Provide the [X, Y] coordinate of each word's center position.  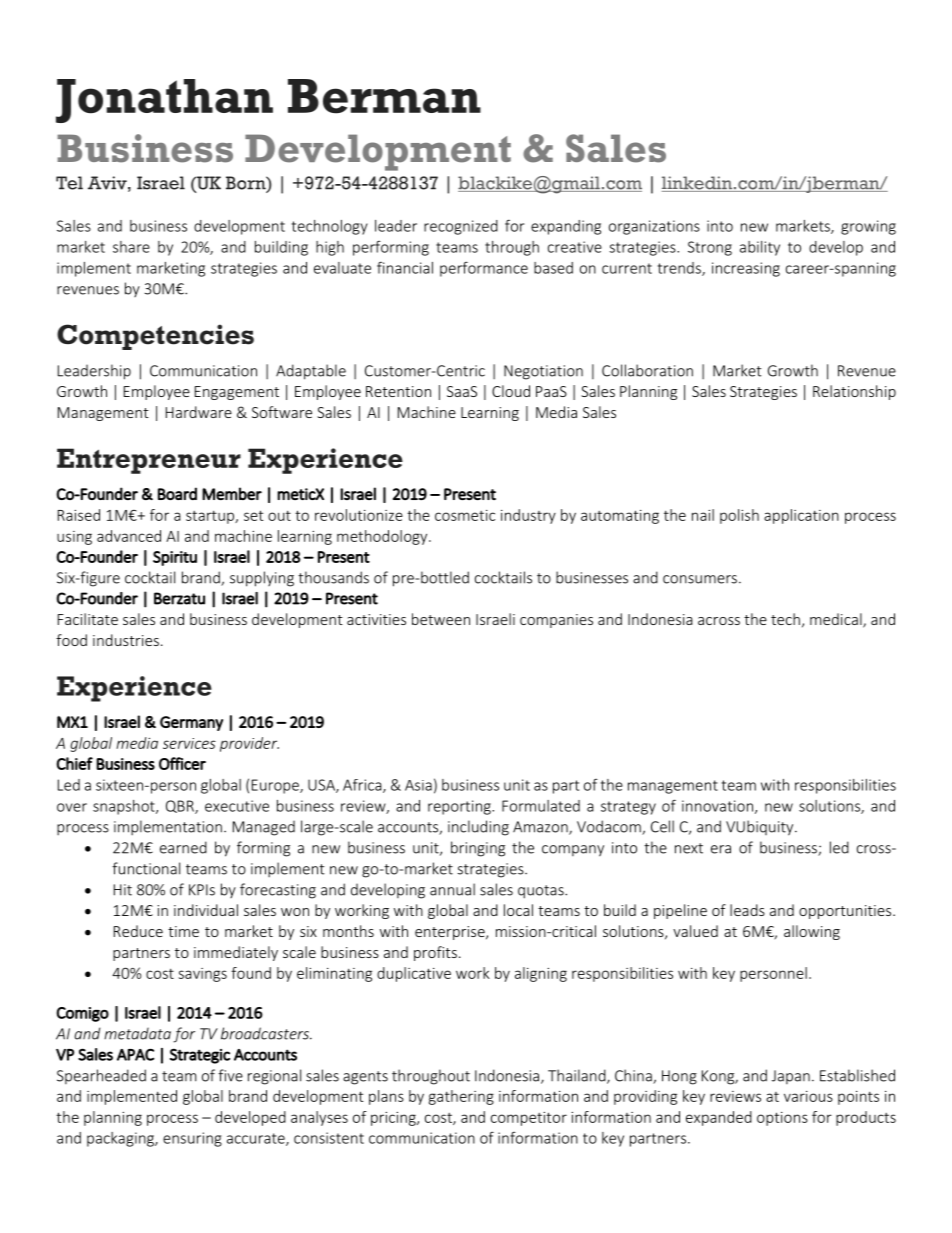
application [801, 516]
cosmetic [465, 515]
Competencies [155, 337]
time [183, 931]
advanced [129, 536]
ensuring [192, 1139]
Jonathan [164, 101]
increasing [746, 269]
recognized [461, 227]
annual [452, 889]
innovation [717, 806]
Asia [418, 785]
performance [484, 269]
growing [868, 227]
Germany [191, 723]
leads [747, 910]
